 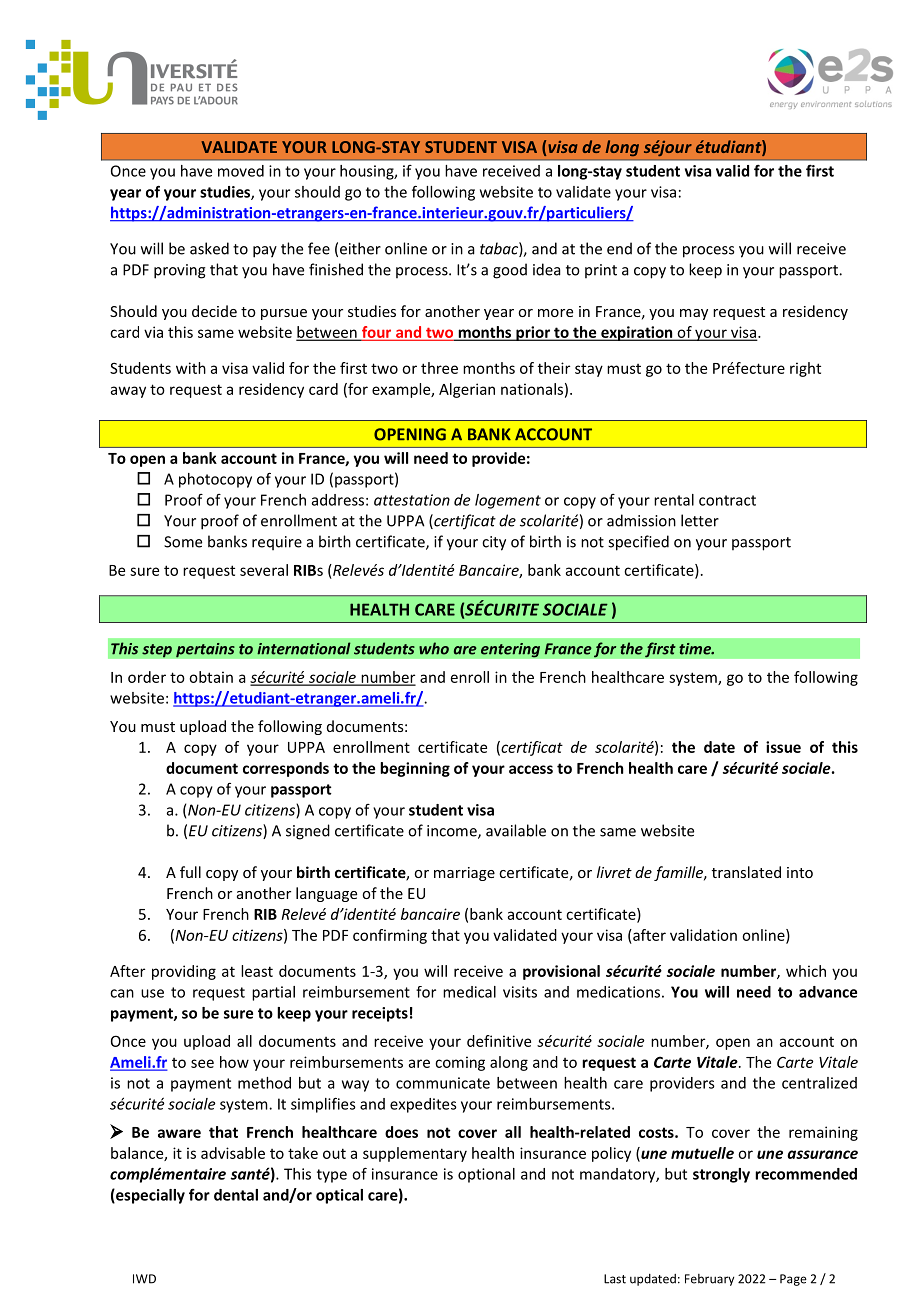 I want to click on moved, so click(x=241, y=171).
